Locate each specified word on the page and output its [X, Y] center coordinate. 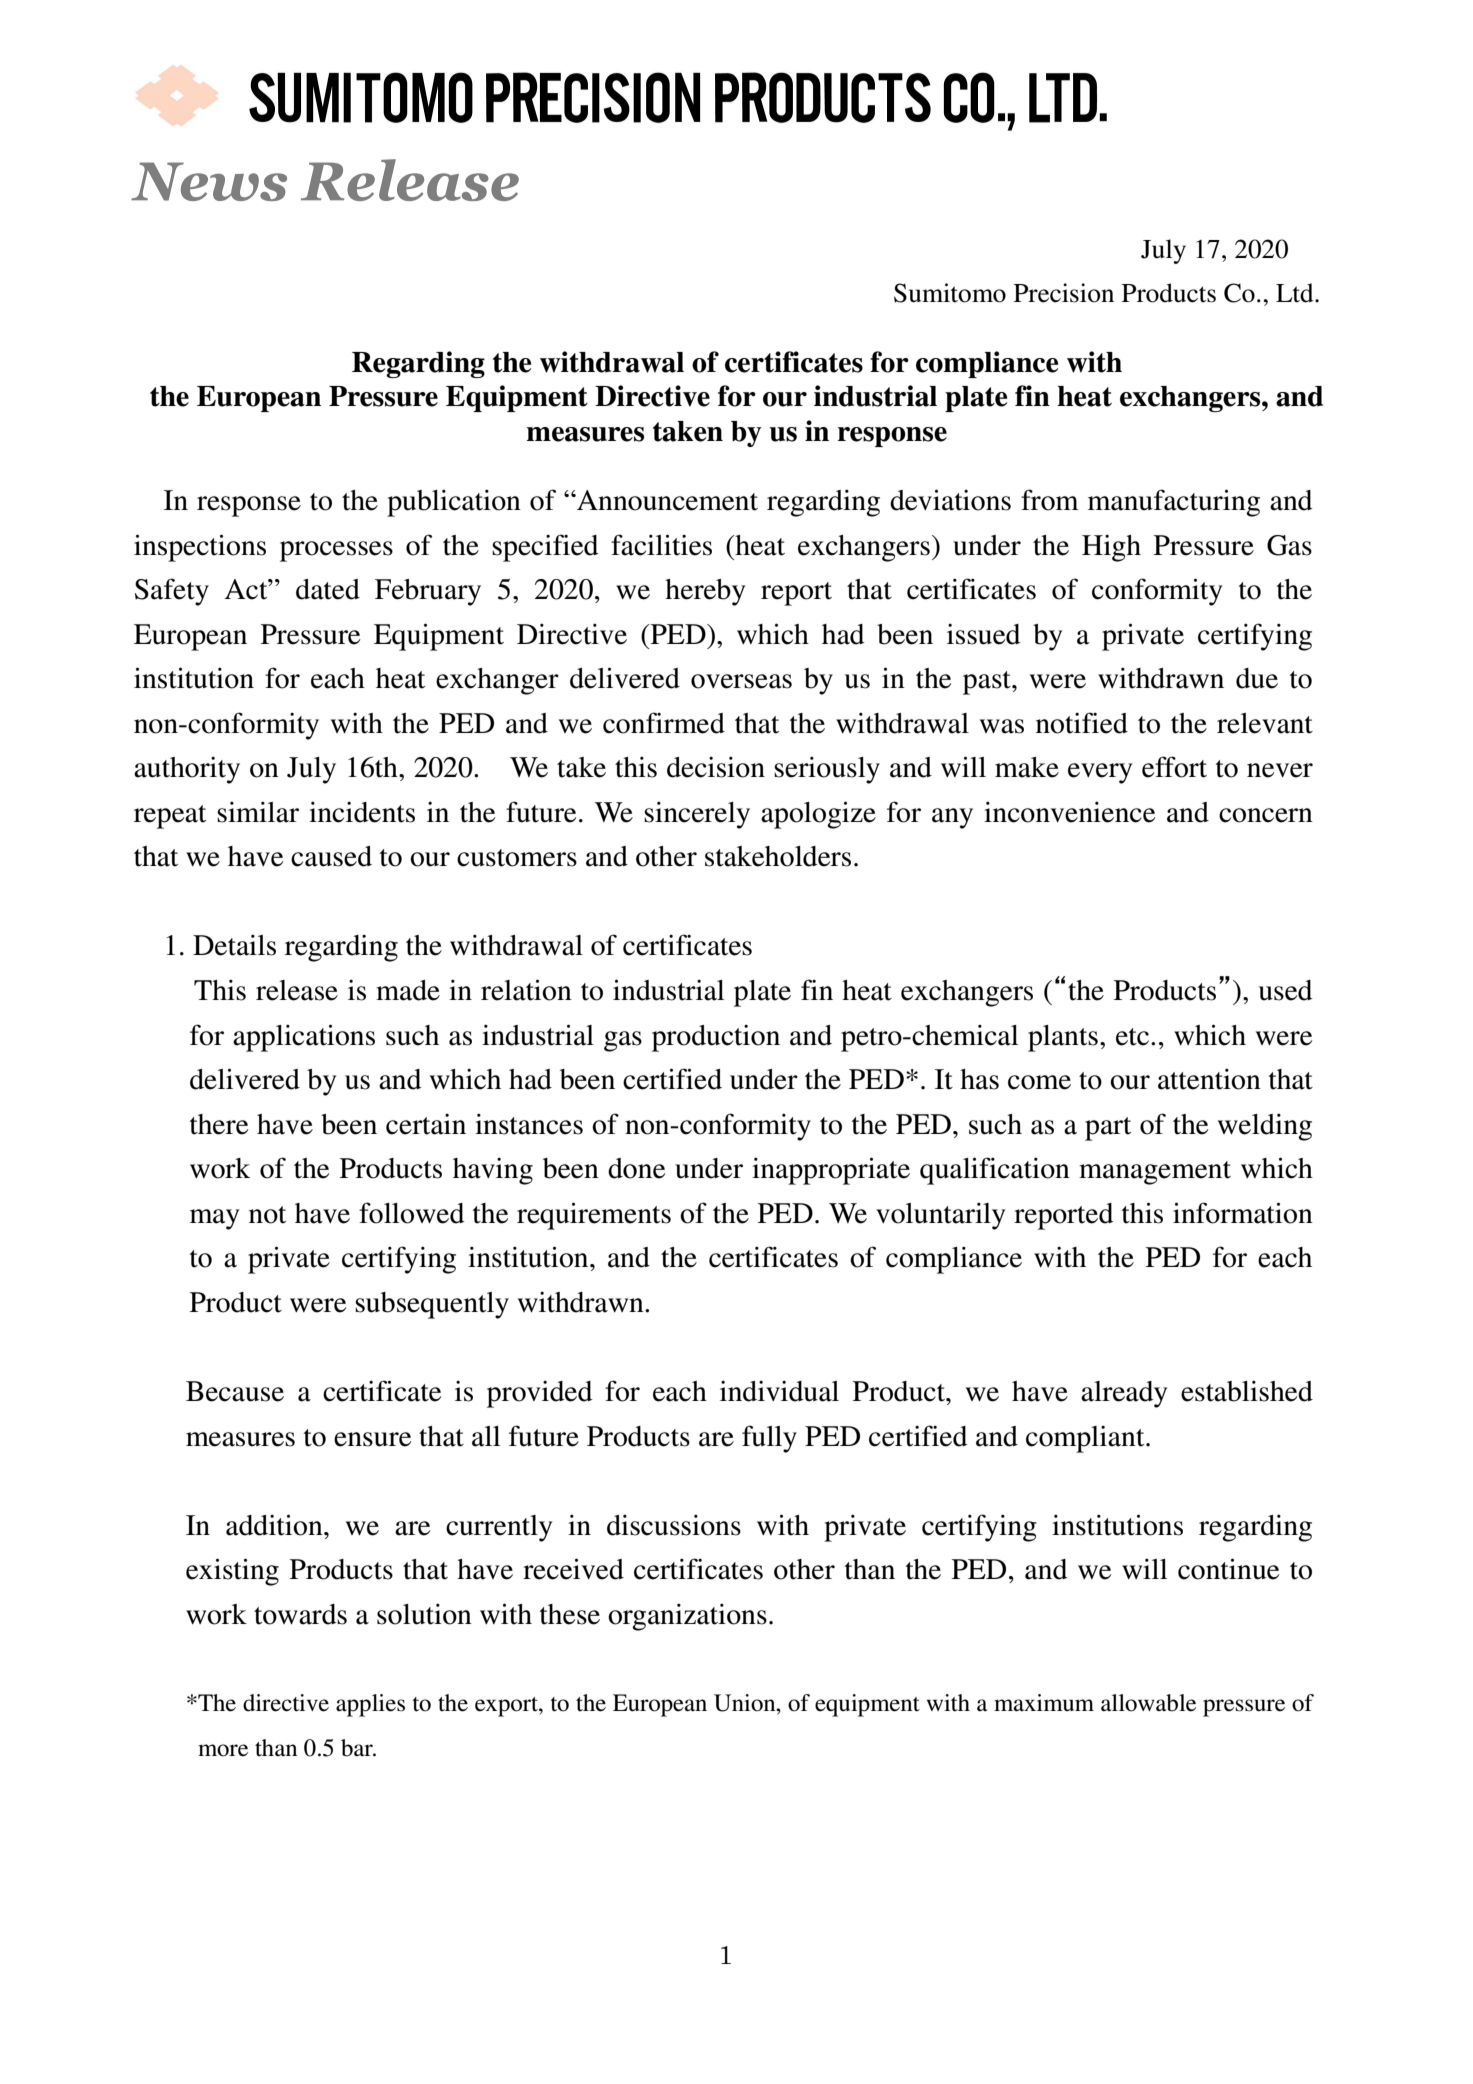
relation [526, 990]
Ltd [1296, 293]
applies [370, 1705]
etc [1132, 1037]
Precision [1064, 293]
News [209, 181]
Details [234, 945]
